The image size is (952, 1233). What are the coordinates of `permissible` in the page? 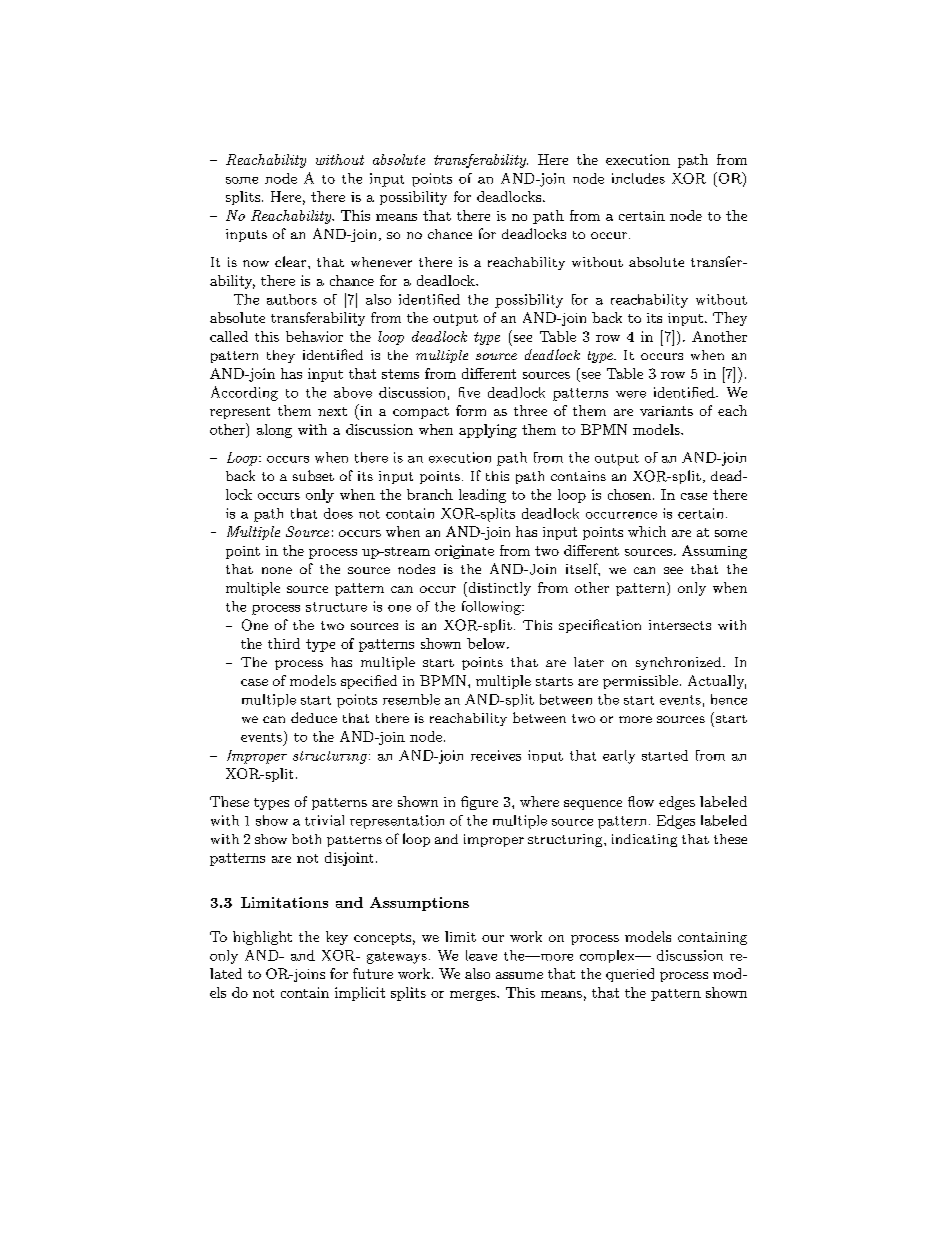 It's located at (640, 682).
